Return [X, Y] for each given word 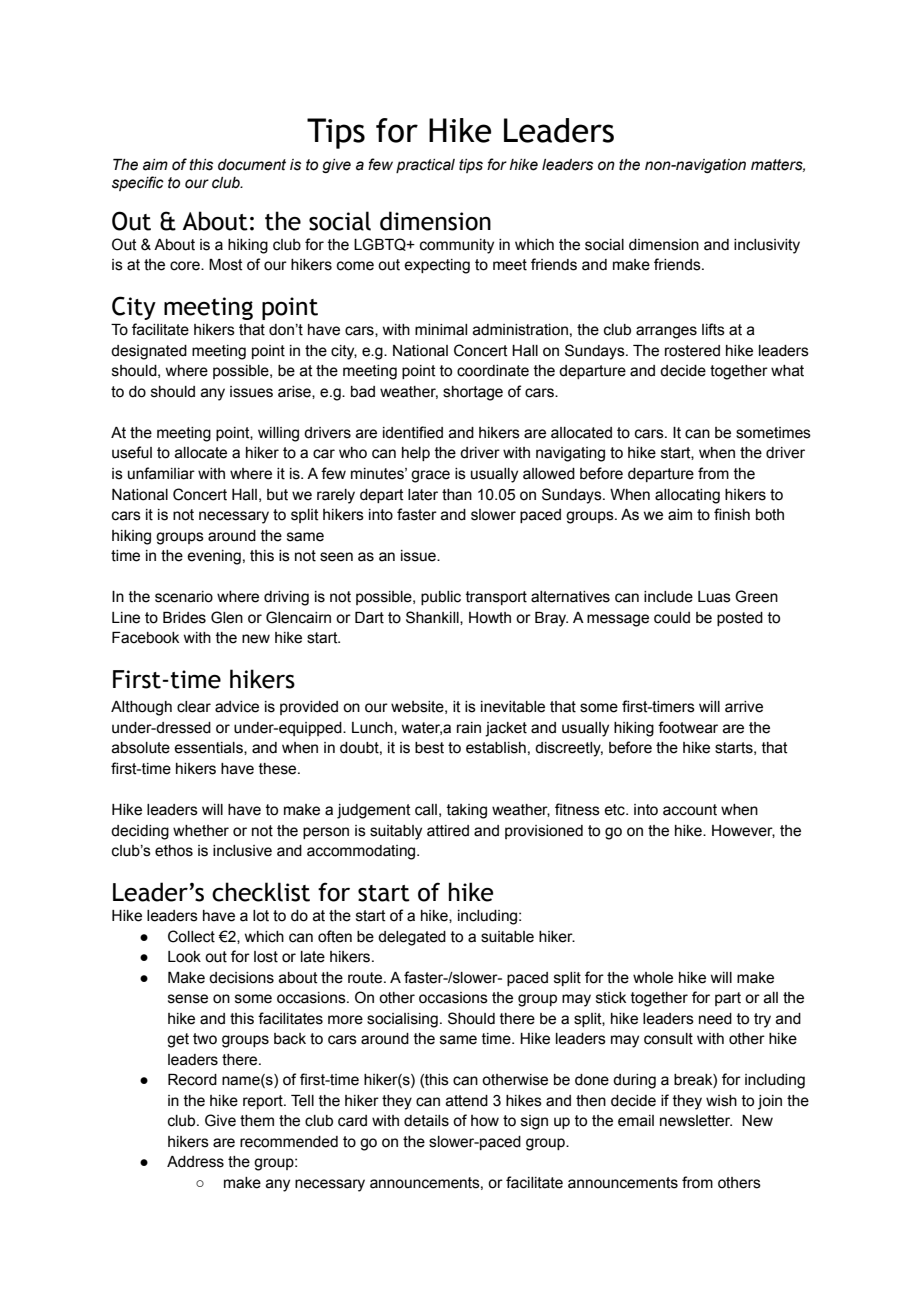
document [252, 165]
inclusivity [767, 246]
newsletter [696, 1121]
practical [425, 166]
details [426, 1121]
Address [195, 1162]
